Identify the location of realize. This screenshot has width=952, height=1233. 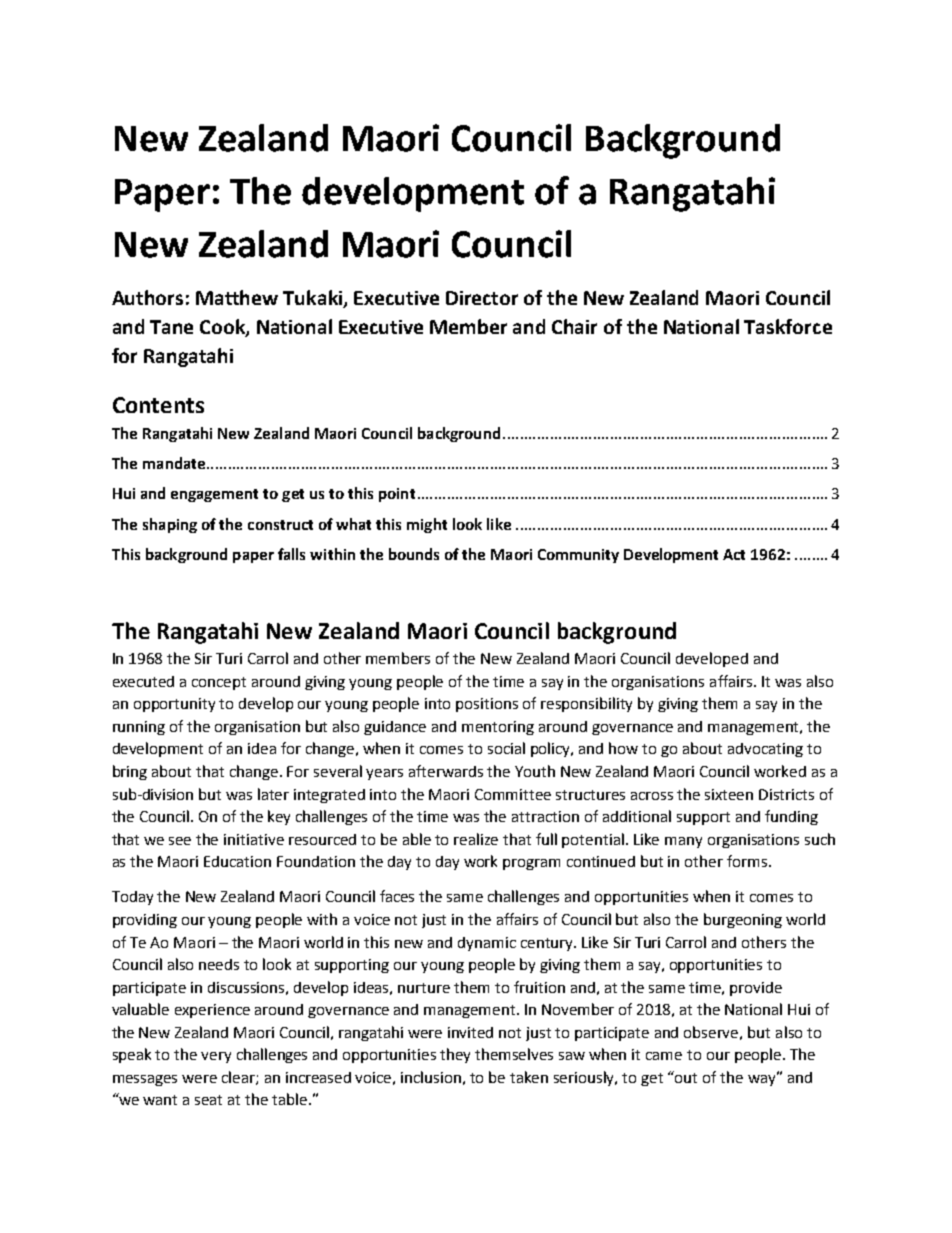
(476, 839).
